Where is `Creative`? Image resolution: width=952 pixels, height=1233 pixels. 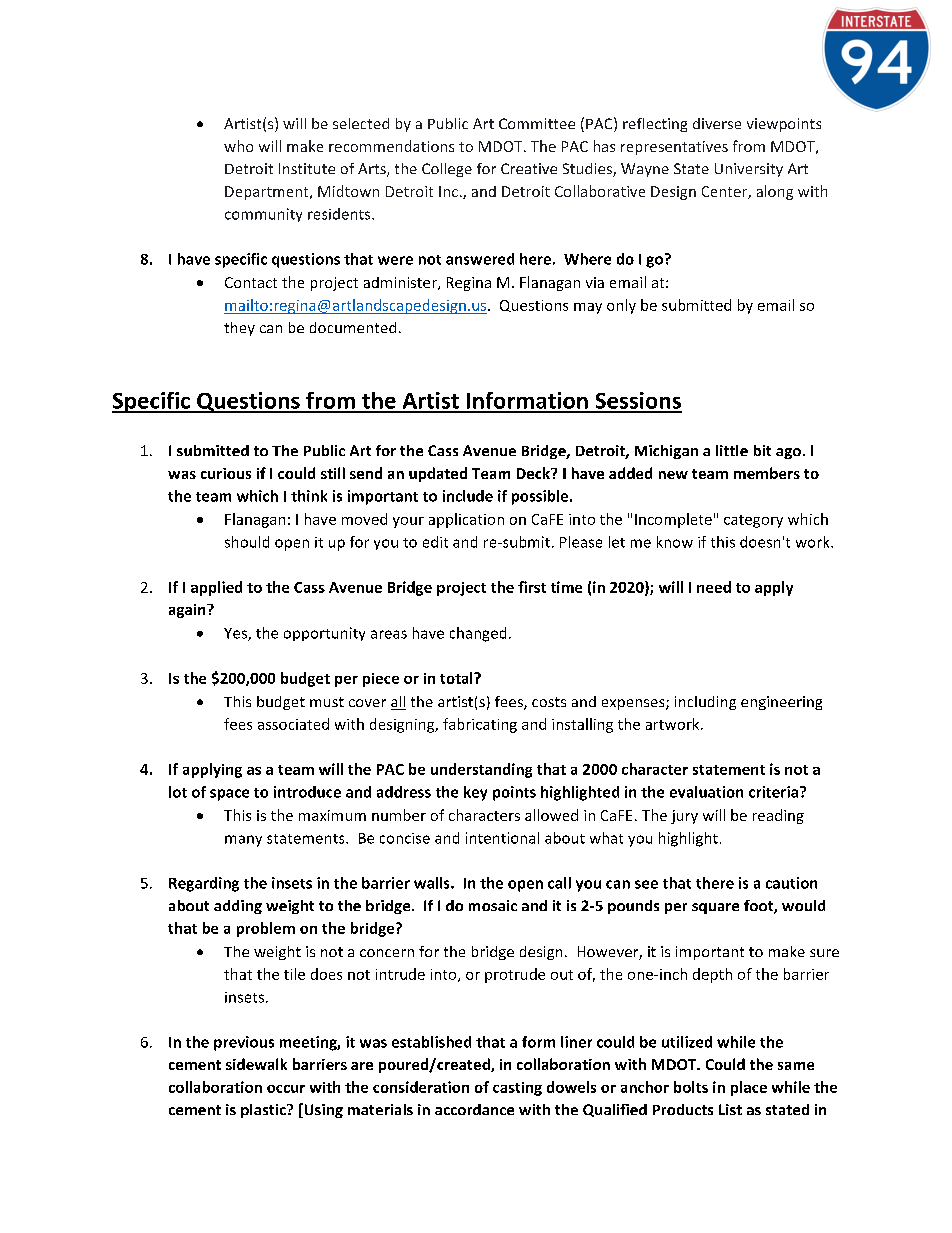 Creative is located at coordinates (529, 168).
